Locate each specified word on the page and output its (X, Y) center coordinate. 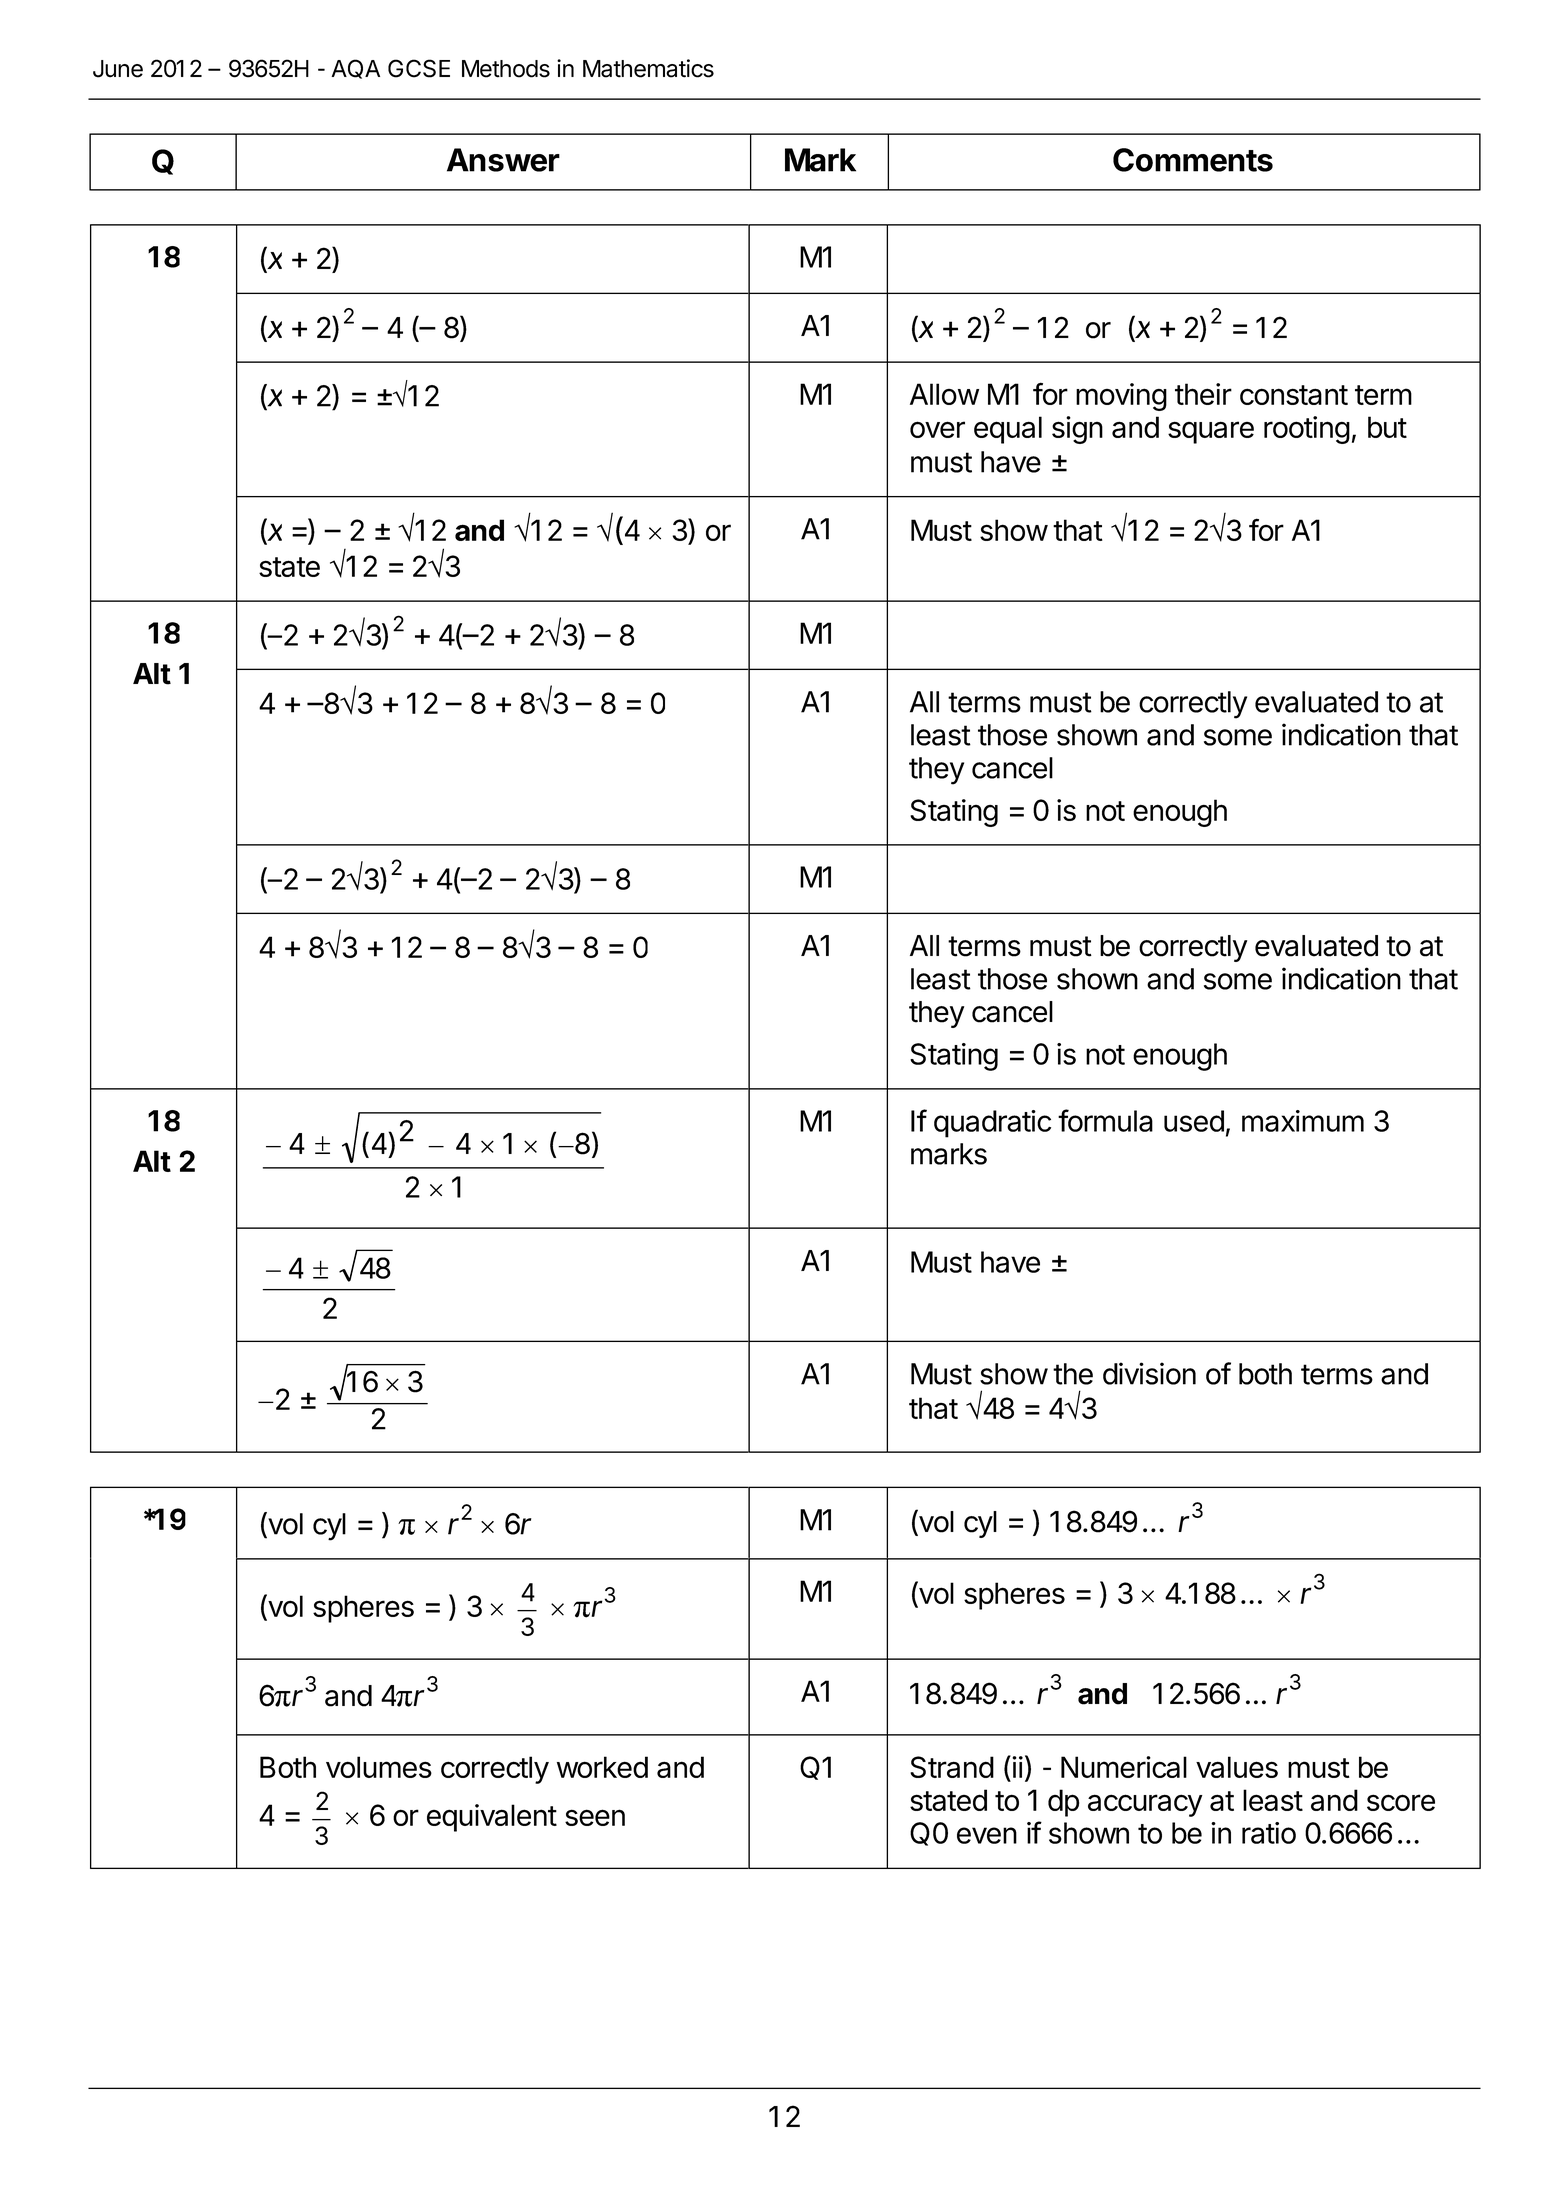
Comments (1193, 160)
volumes (379, 1767)
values (1237, 1767)
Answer (503, 160)
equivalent (492, 1818)
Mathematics (648, 68)
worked (602, 1767)
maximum (1303, 1121)
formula (1105, 1120)
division (1149, 1373)
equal (1008, 430)
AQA (355, 69)
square (1211, 432)
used (1194, 1121)
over (937, 429)
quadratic (992, 1124)
